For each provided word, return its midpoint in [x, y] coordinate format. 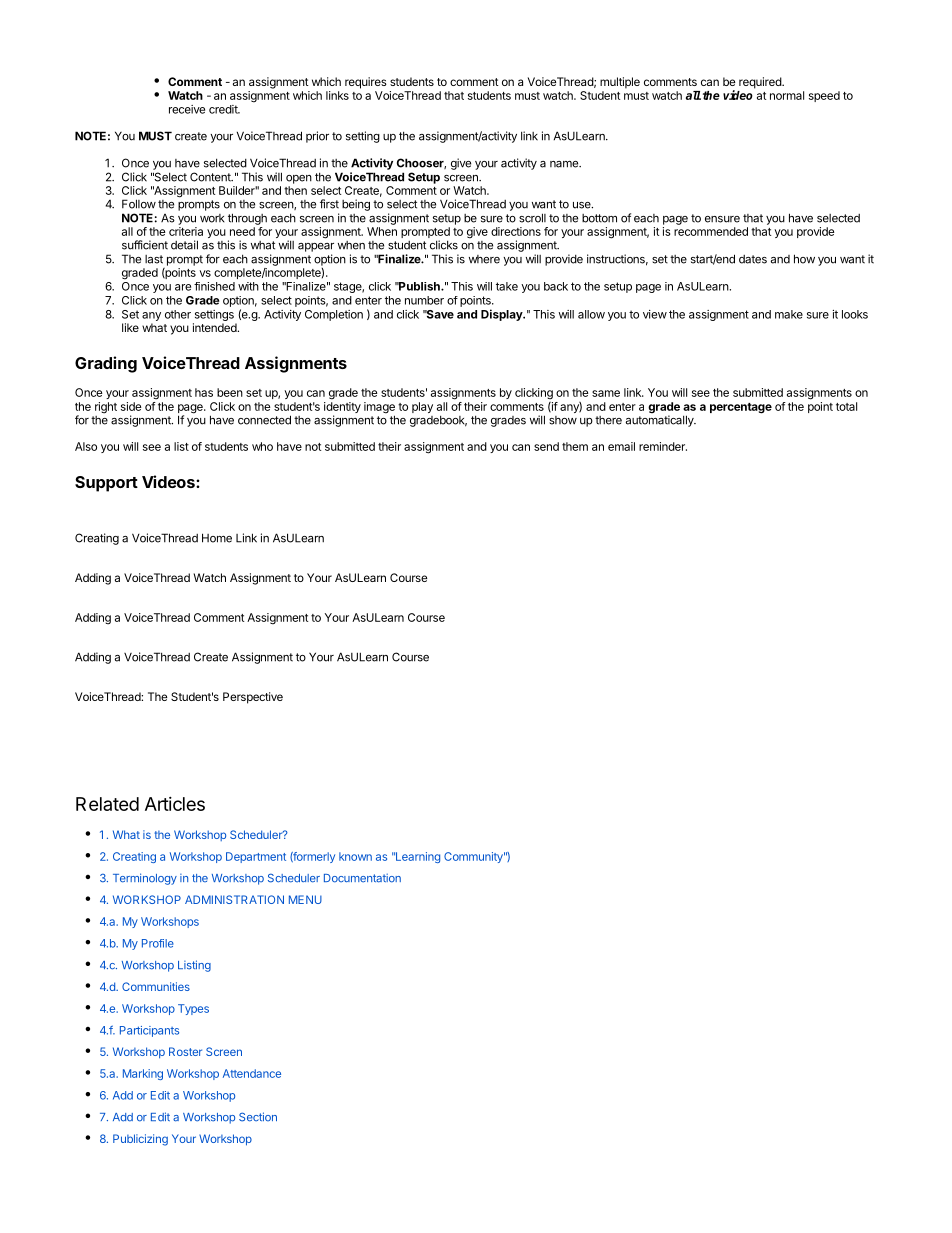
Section [258, 1117]
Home [217, 538]
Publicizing [140, 1140]
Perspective [253, 698]
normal [787, 95]
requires [366, 83]
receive [187, 109]
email [621, 446]
